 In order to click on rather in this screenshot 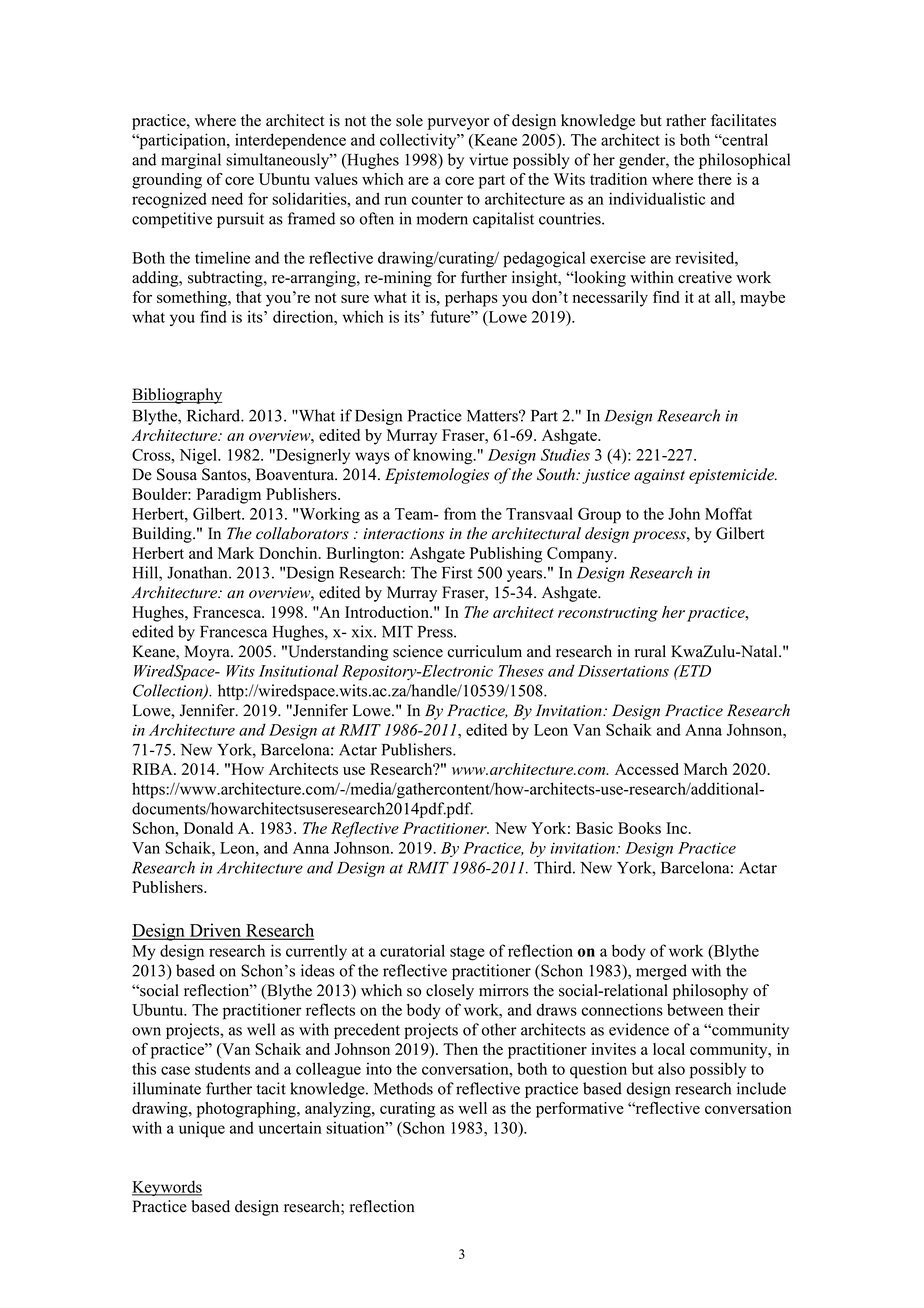, I will do `click(686, 120)`.
